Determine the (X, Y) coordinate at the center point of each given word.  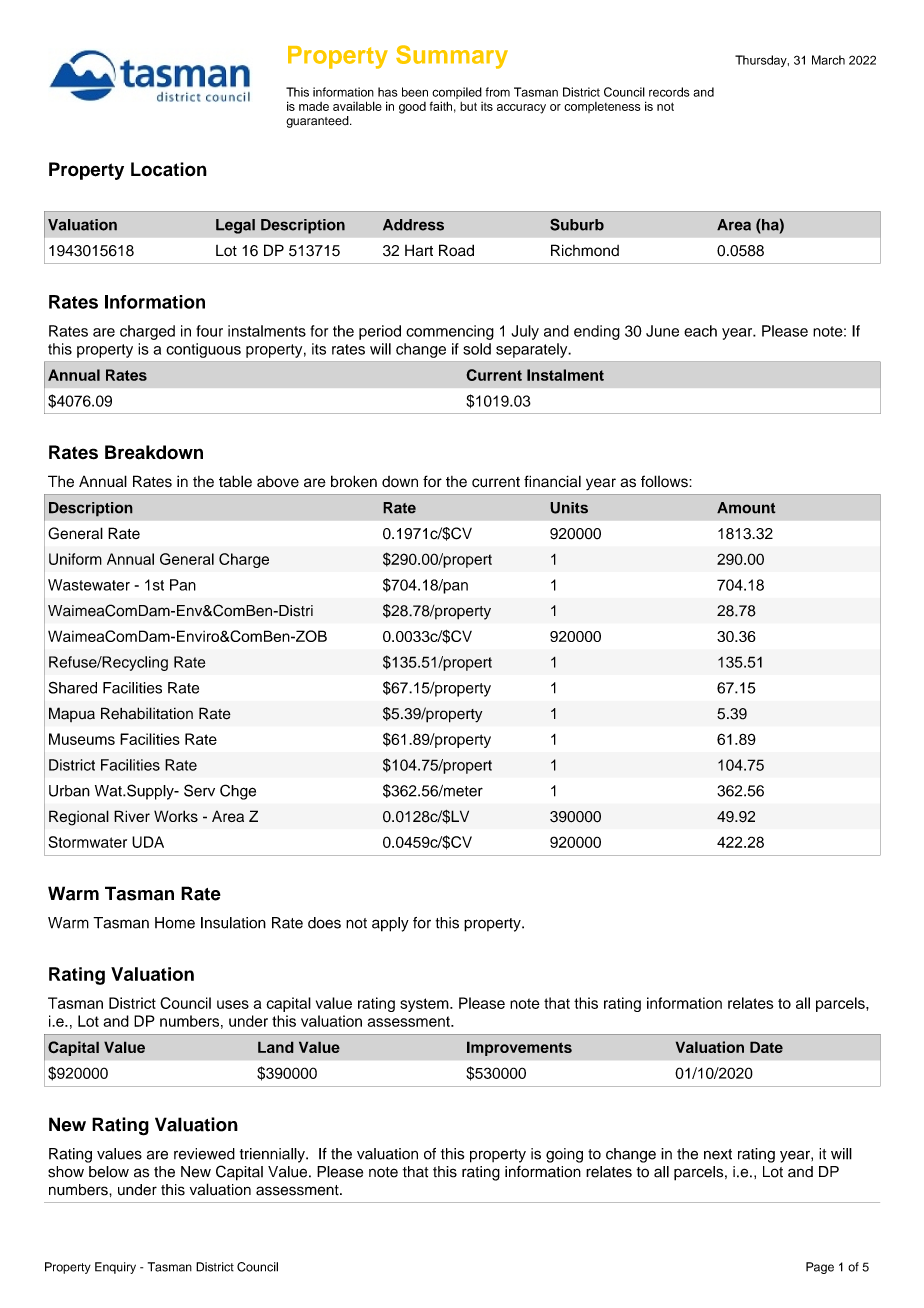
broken (354, 481)
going (564, 1155)
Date (766, 1047)
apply (390, 924)
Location (169, 169)
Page (820, 1268)
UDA (148, 842)
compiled (457, 93)
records (669, 92)
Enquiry (115, 1268)
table (235, 481)
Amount (746, 508)
